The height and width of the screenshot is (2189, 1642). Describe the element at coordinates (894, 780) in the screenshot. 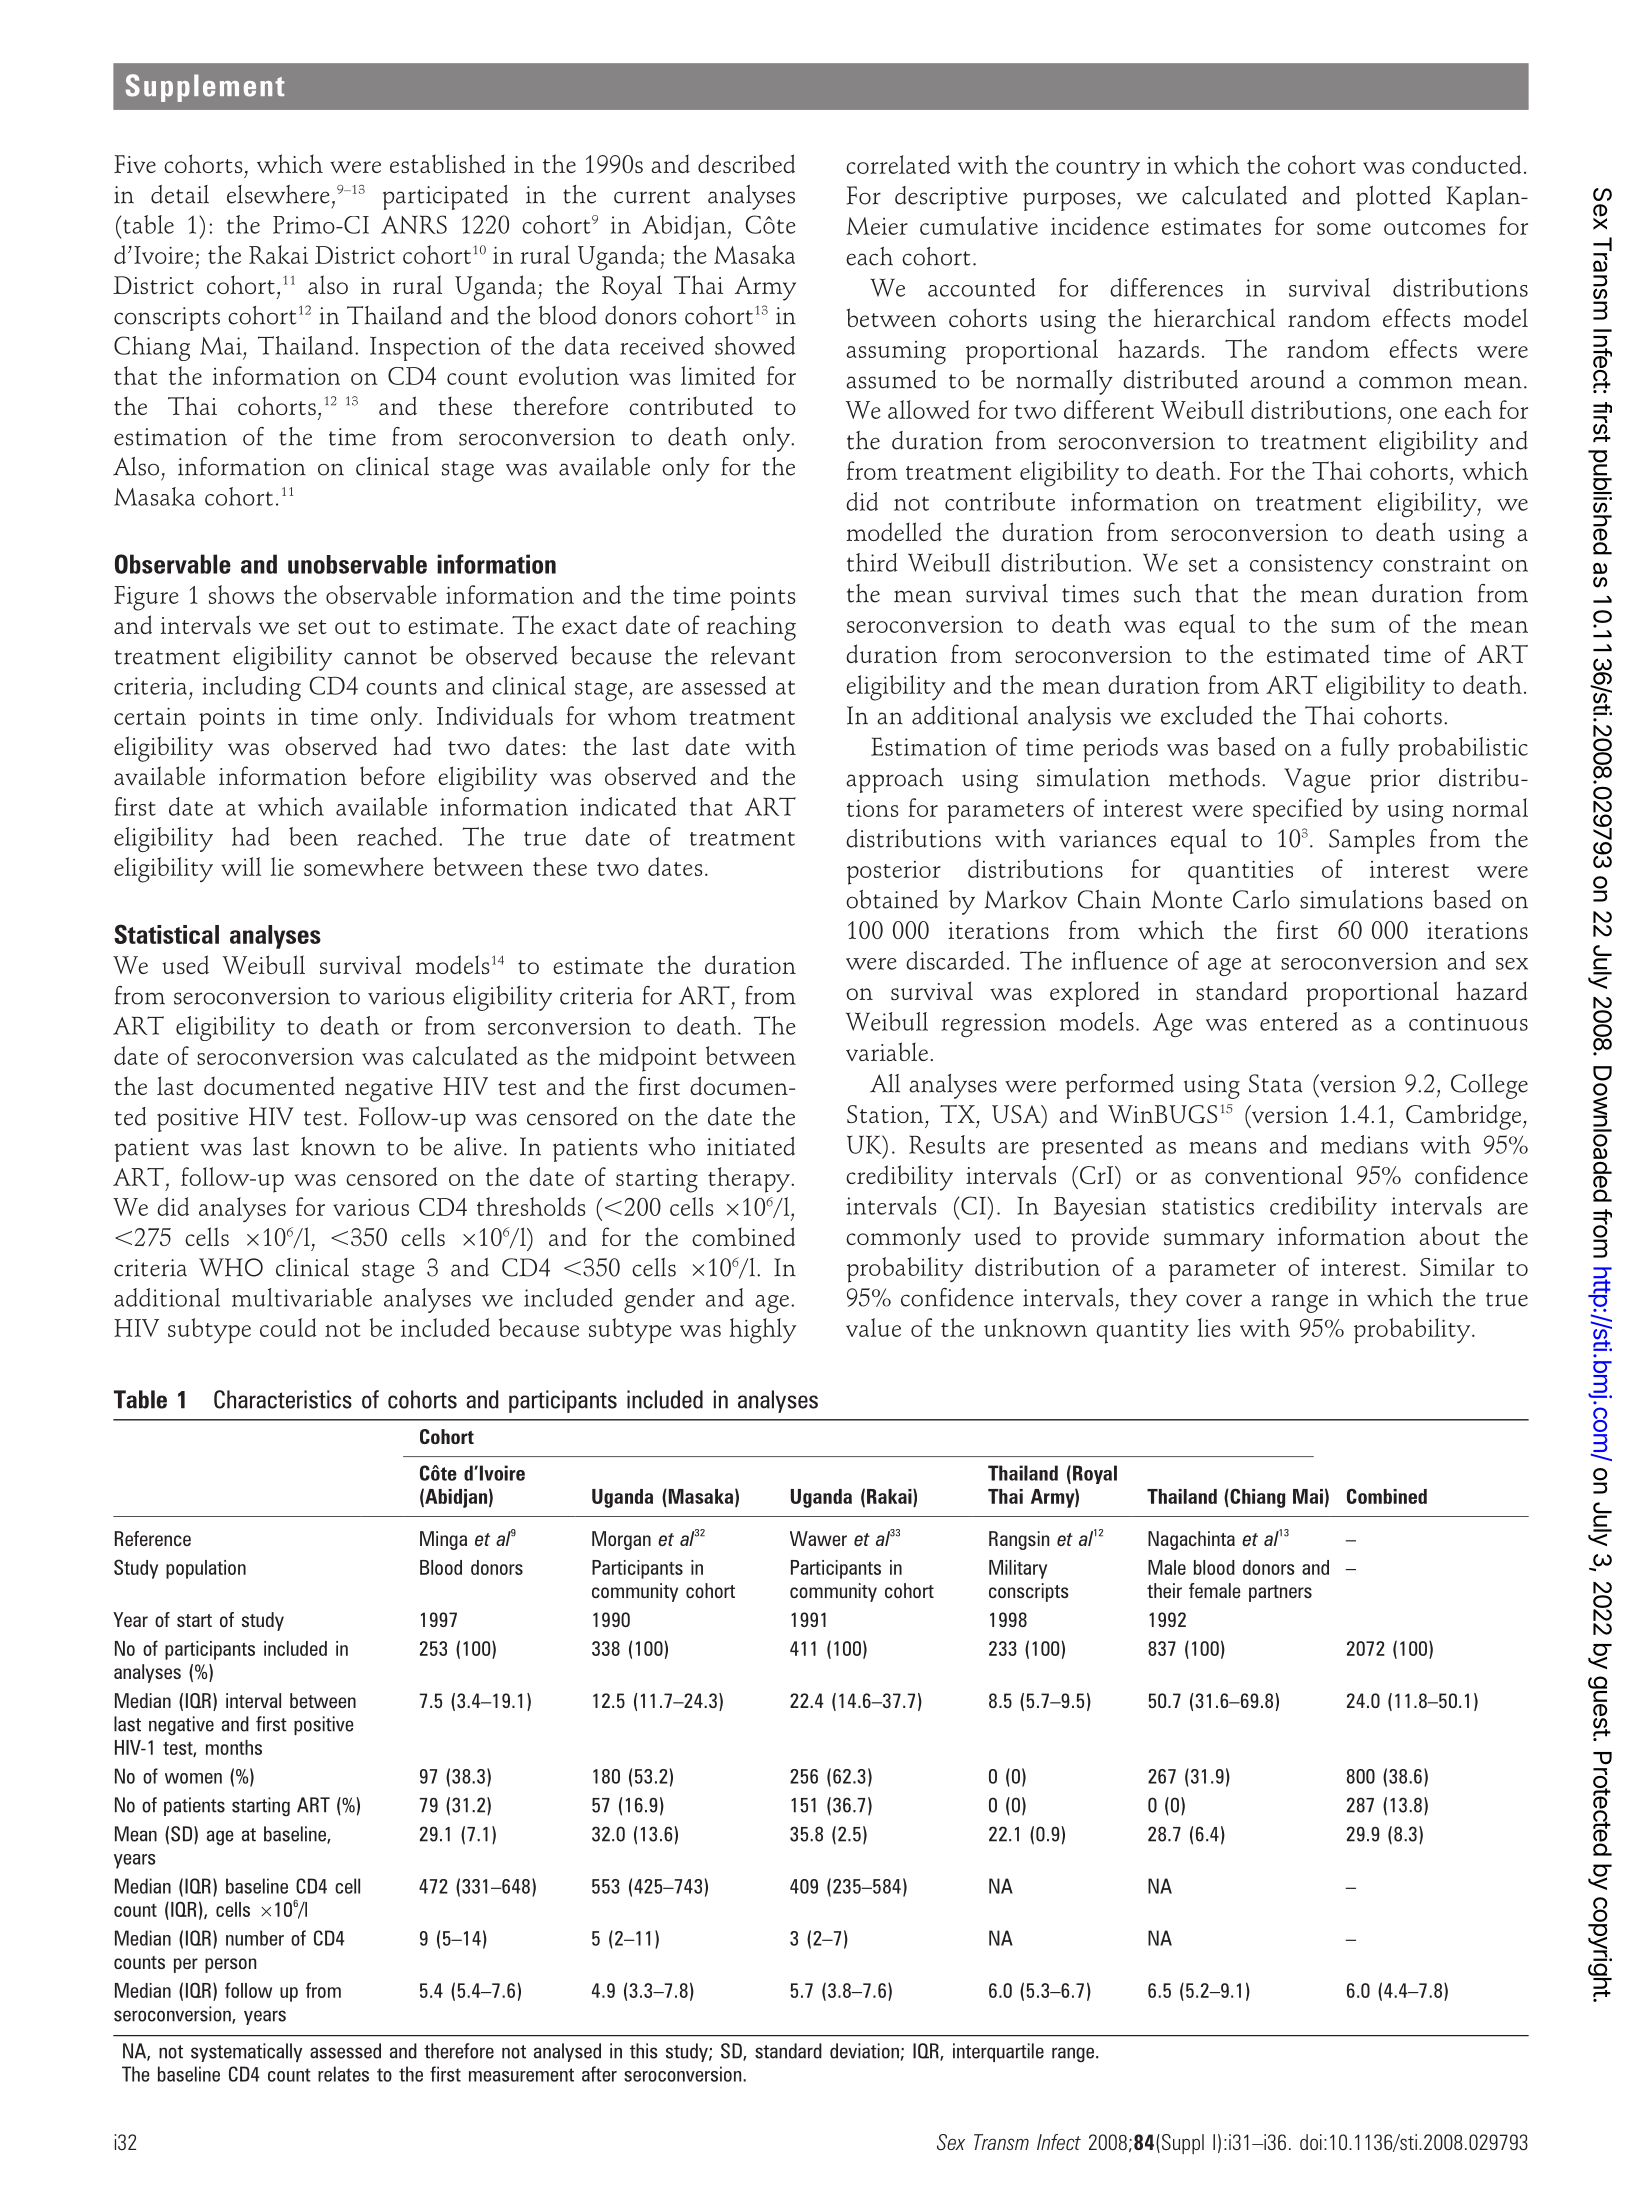

I see `approach` at that location.
